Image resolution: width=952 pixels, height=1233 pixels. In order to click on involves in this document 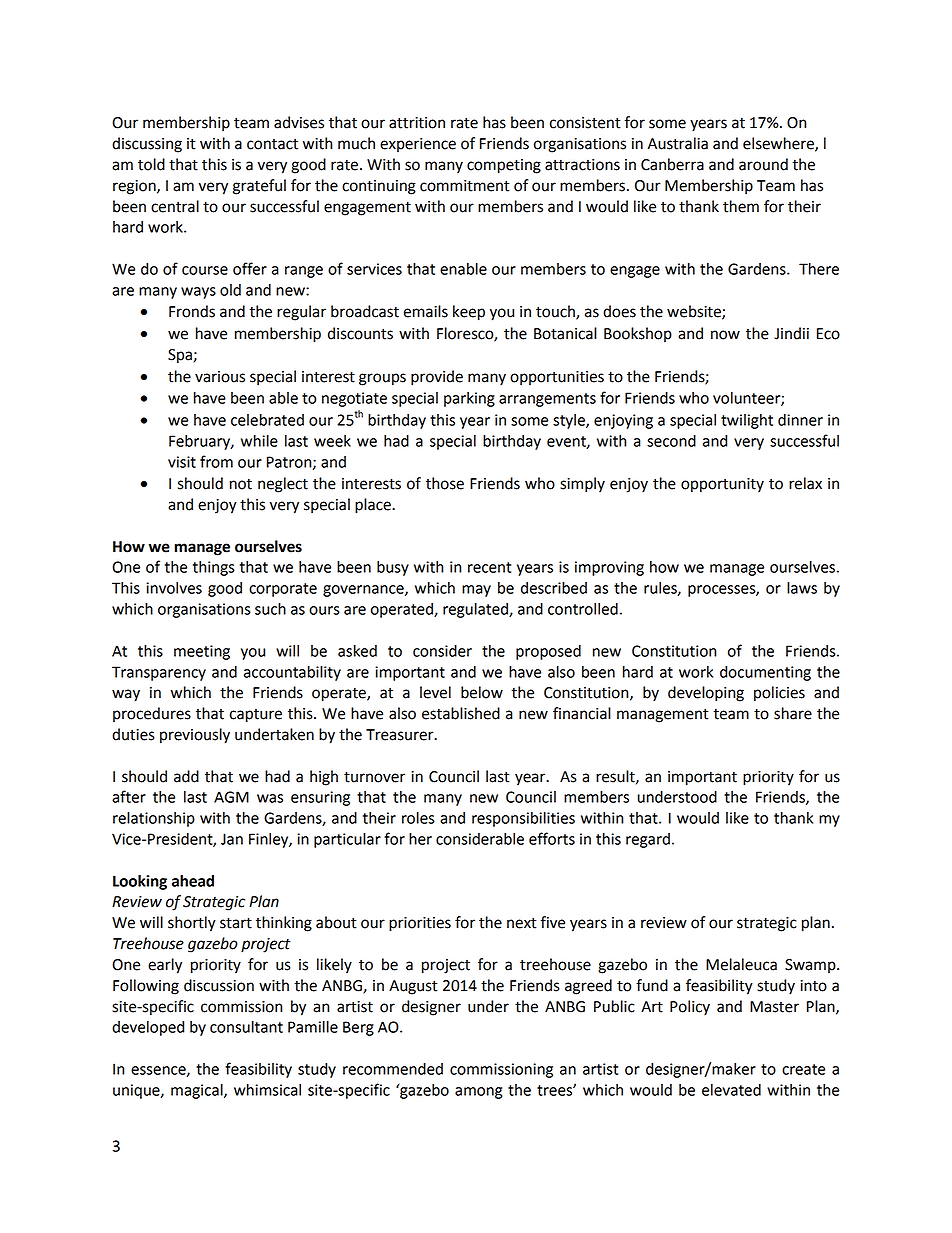, I will do `click(174, 588)`.
